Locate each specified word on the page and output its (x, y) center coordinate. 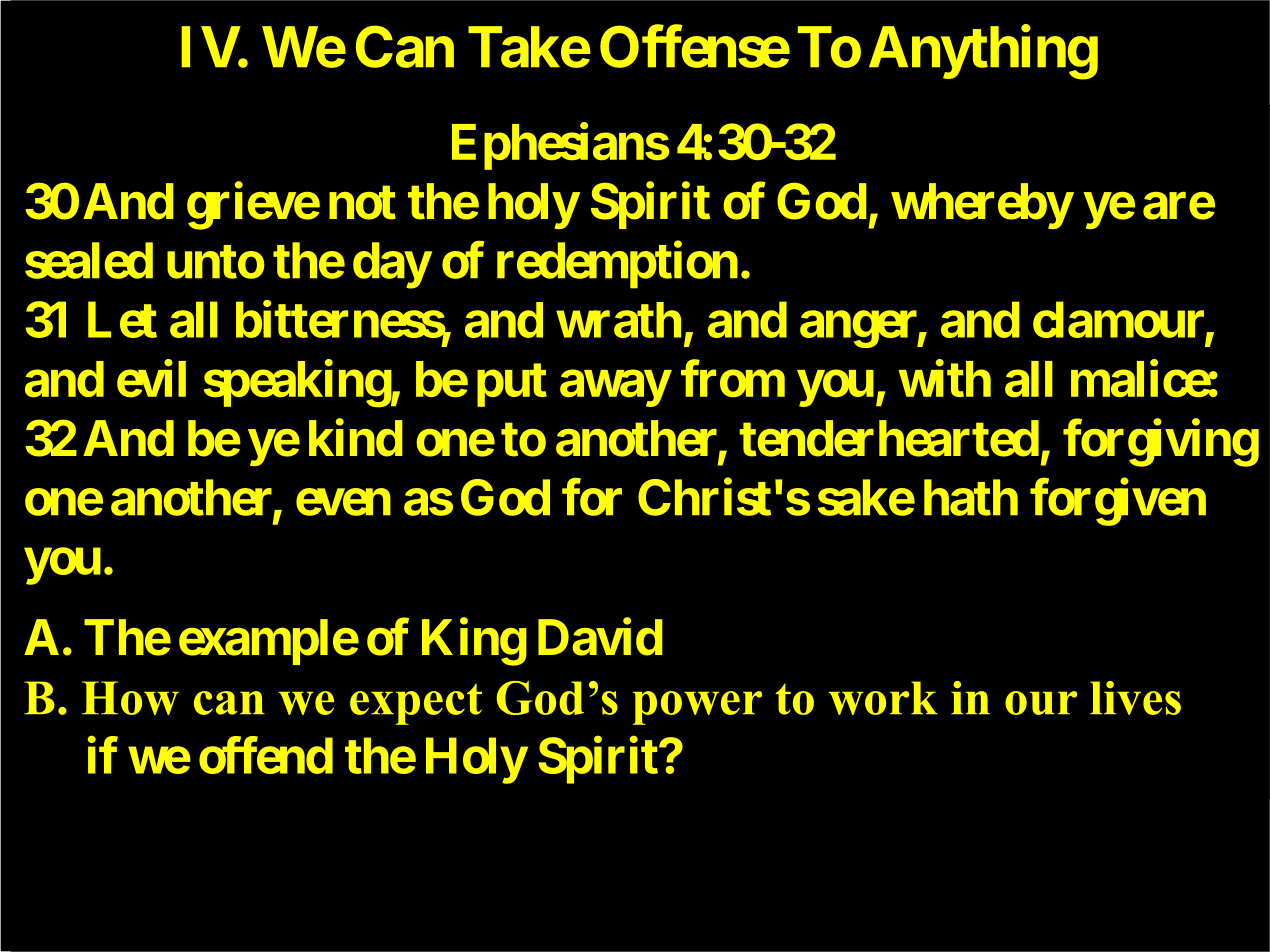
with (944, 378)
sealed (89, 260)
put (512, 385)
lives (1135, 698)
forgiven (1118, 502)
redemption (617, 265)
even (343, 502)
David (600, 637)
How (130, 698)
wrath (618, 320)
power (697, 708)
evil (151, 378)
